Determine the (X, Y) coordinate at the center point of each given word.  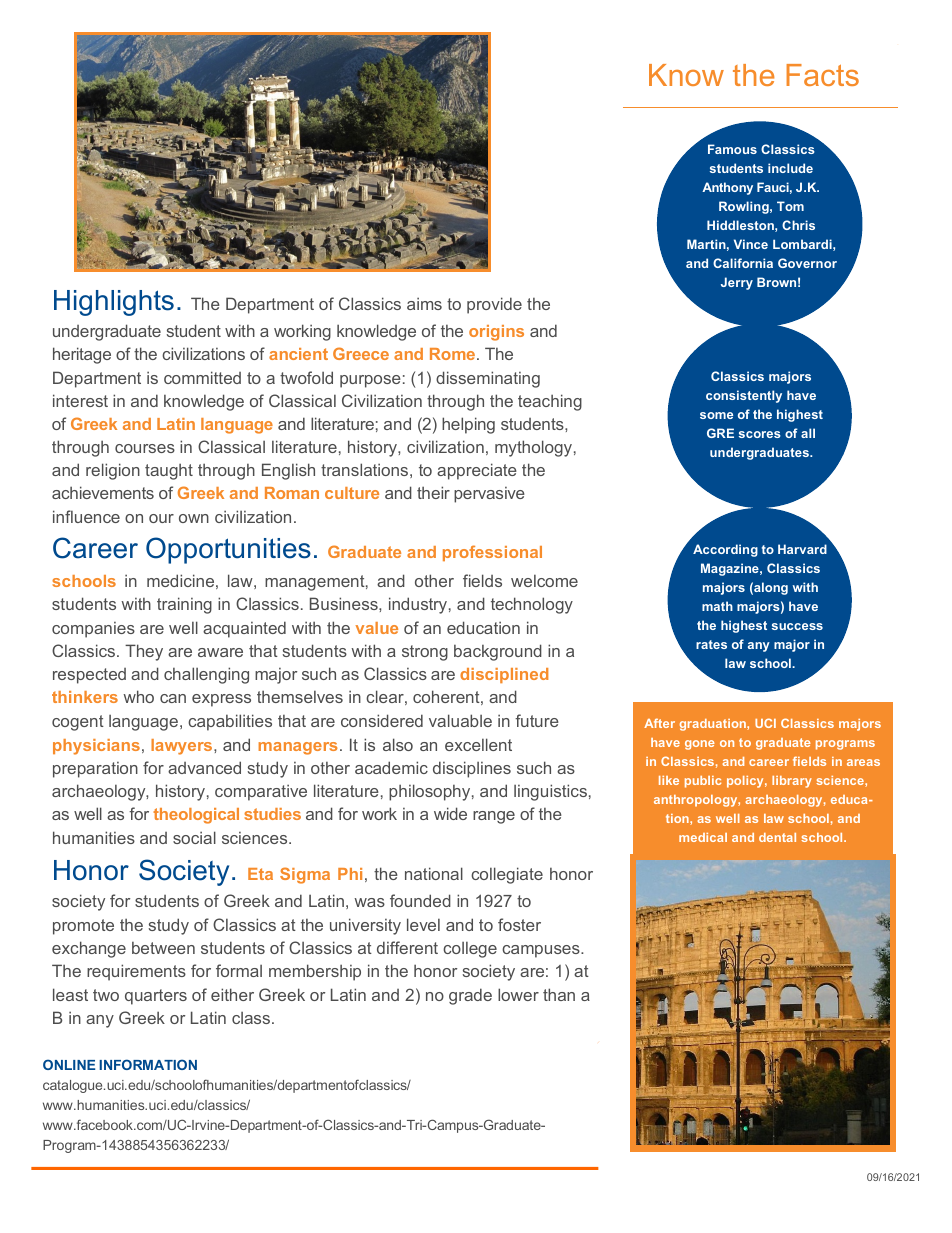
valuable (460, 720)
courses (145, 448)
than (559, 994)
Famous (732, 149)
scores (760, 434)
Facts (822, 75)
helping (468, 425)
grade (470, 996)
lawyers (183, 747)
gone (700, 745)
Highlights (114, 303)
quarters (156, 997)
